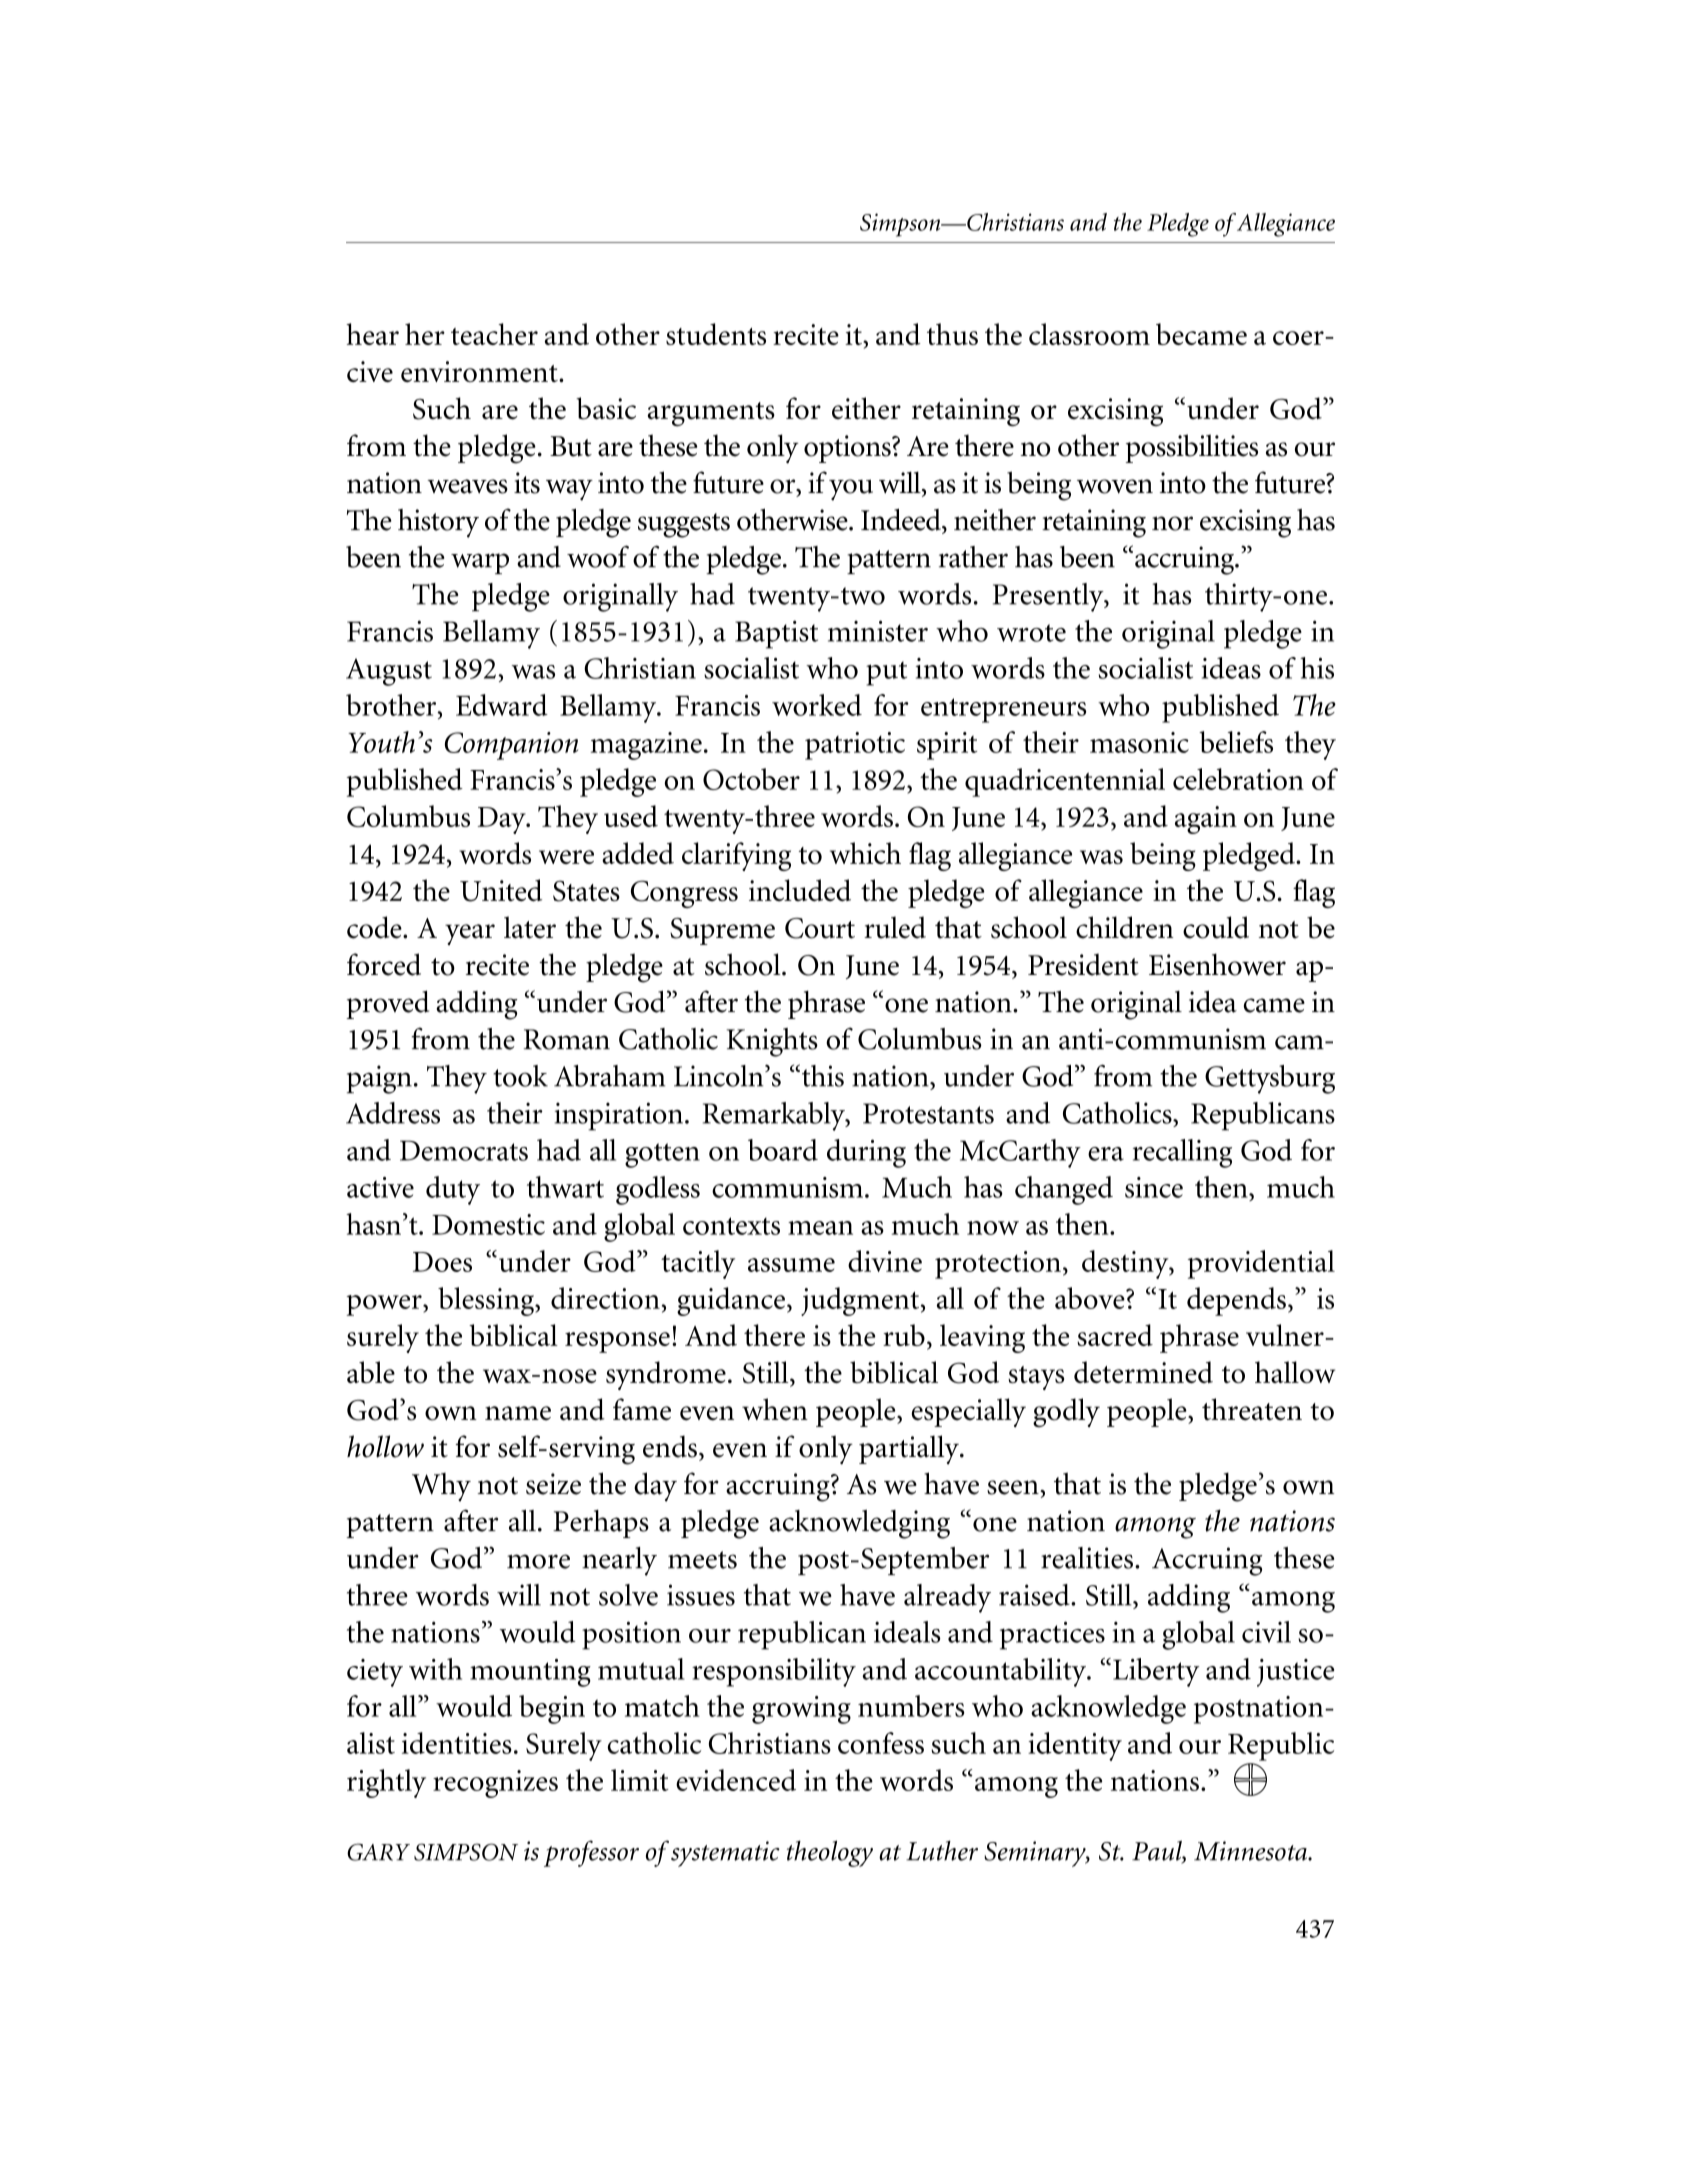 This page has width=1681, height=2175. I want to click on recalling, so click(1182, 1153).
